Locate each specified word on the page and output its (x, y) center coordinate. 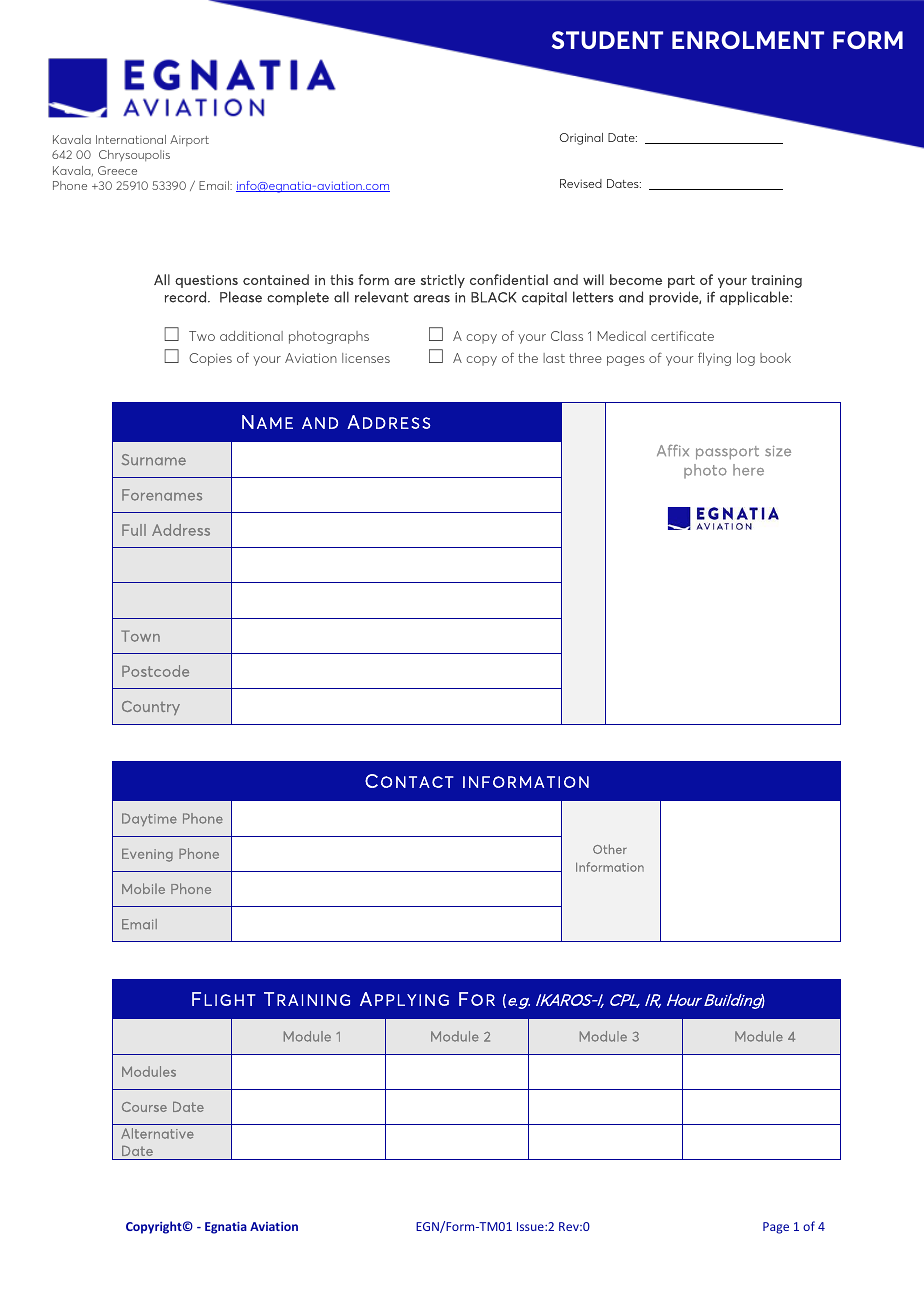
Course (144, 1107)
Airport (189, 140)
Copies (210, 359)
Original (581, 139)
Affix (673, 450)
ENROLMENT (748, 40)
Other (610, 849)
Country (151, 708)
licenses (366, 358)
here (748, 470)
